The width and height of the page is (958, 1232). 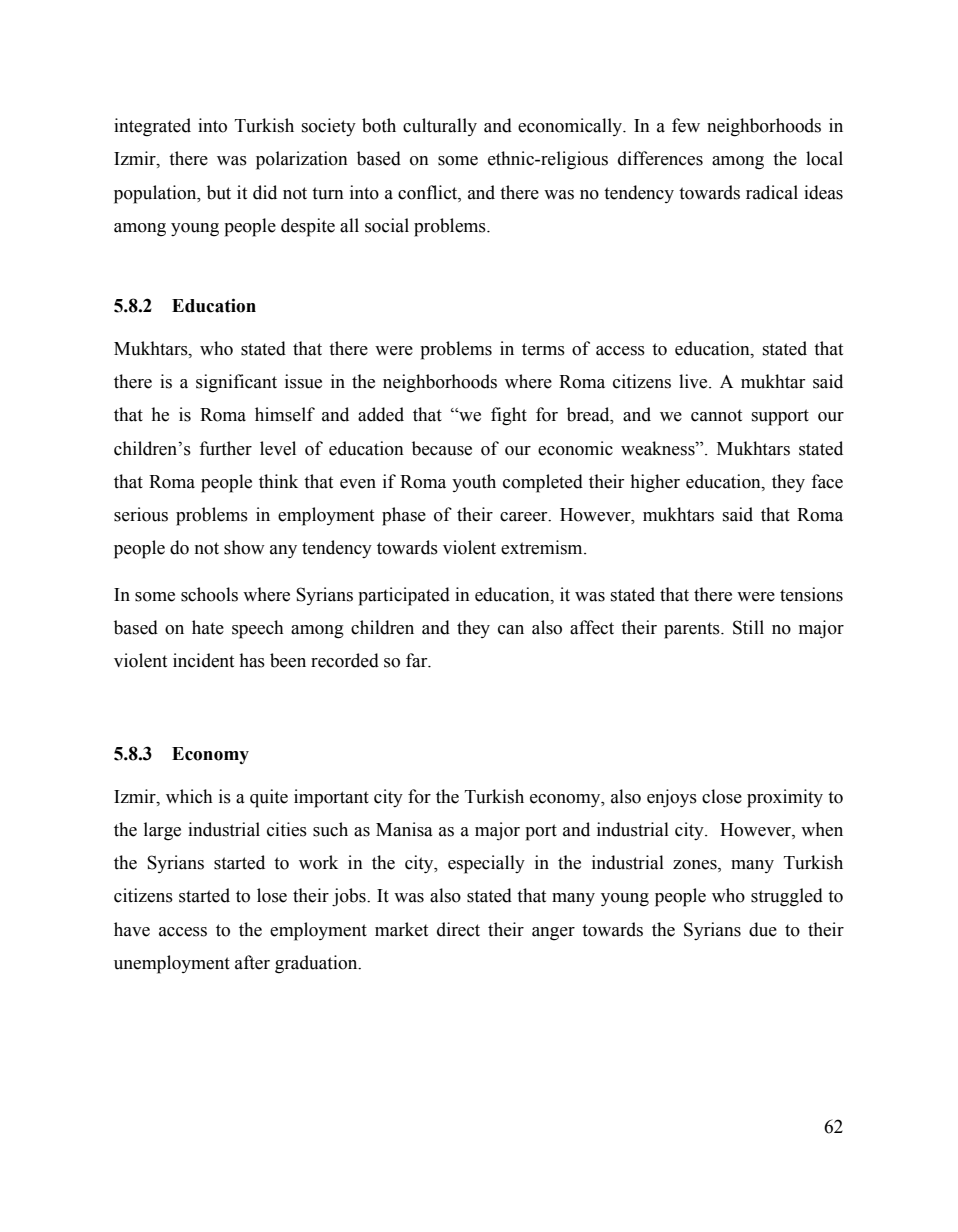 What do you see at coordinates (252, 962) in the page?
I see `after` at bounding box center [252, 962].
